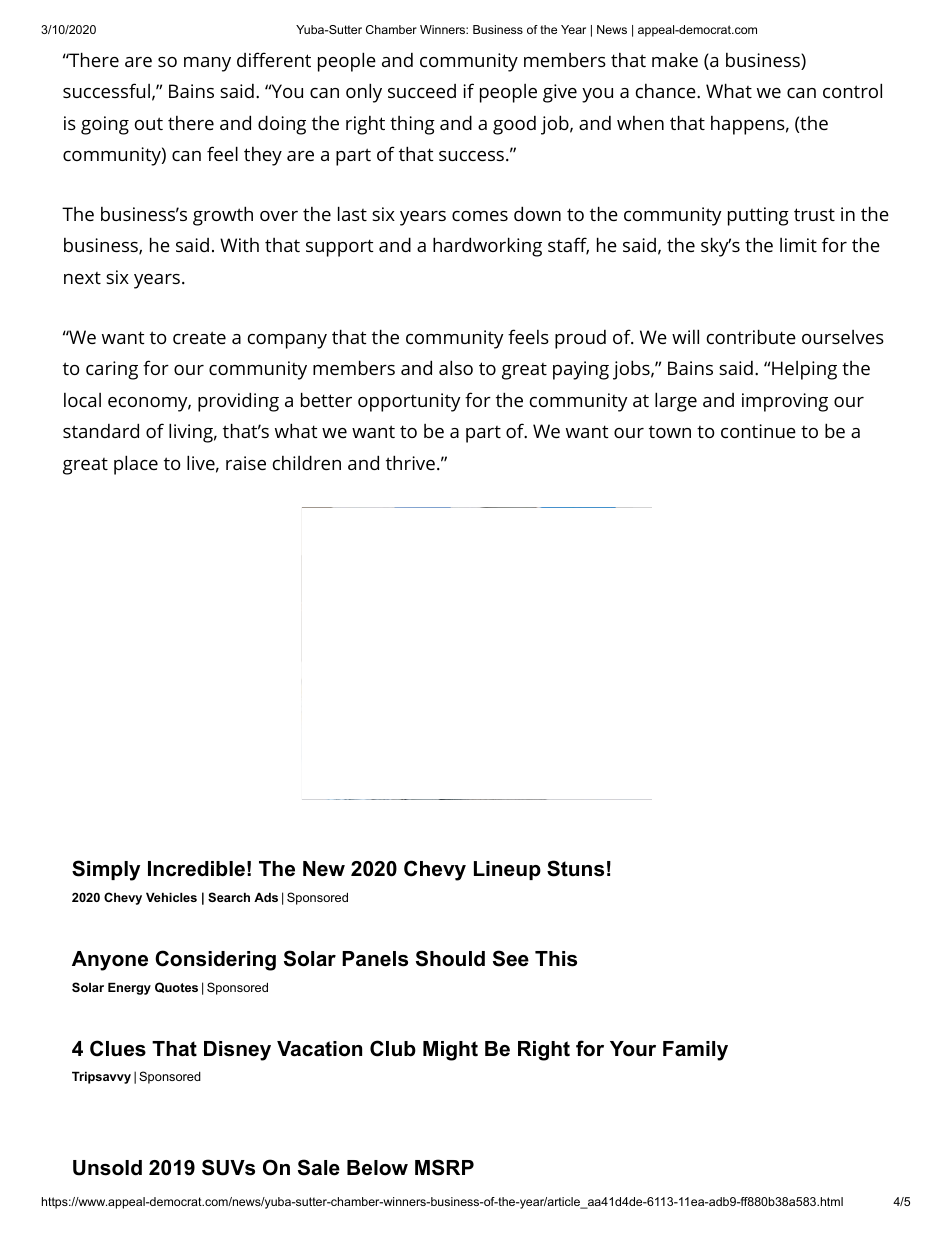 The width and height of the screenshot is (952, 1233). I want to click on thrive, so click(410, 462).
